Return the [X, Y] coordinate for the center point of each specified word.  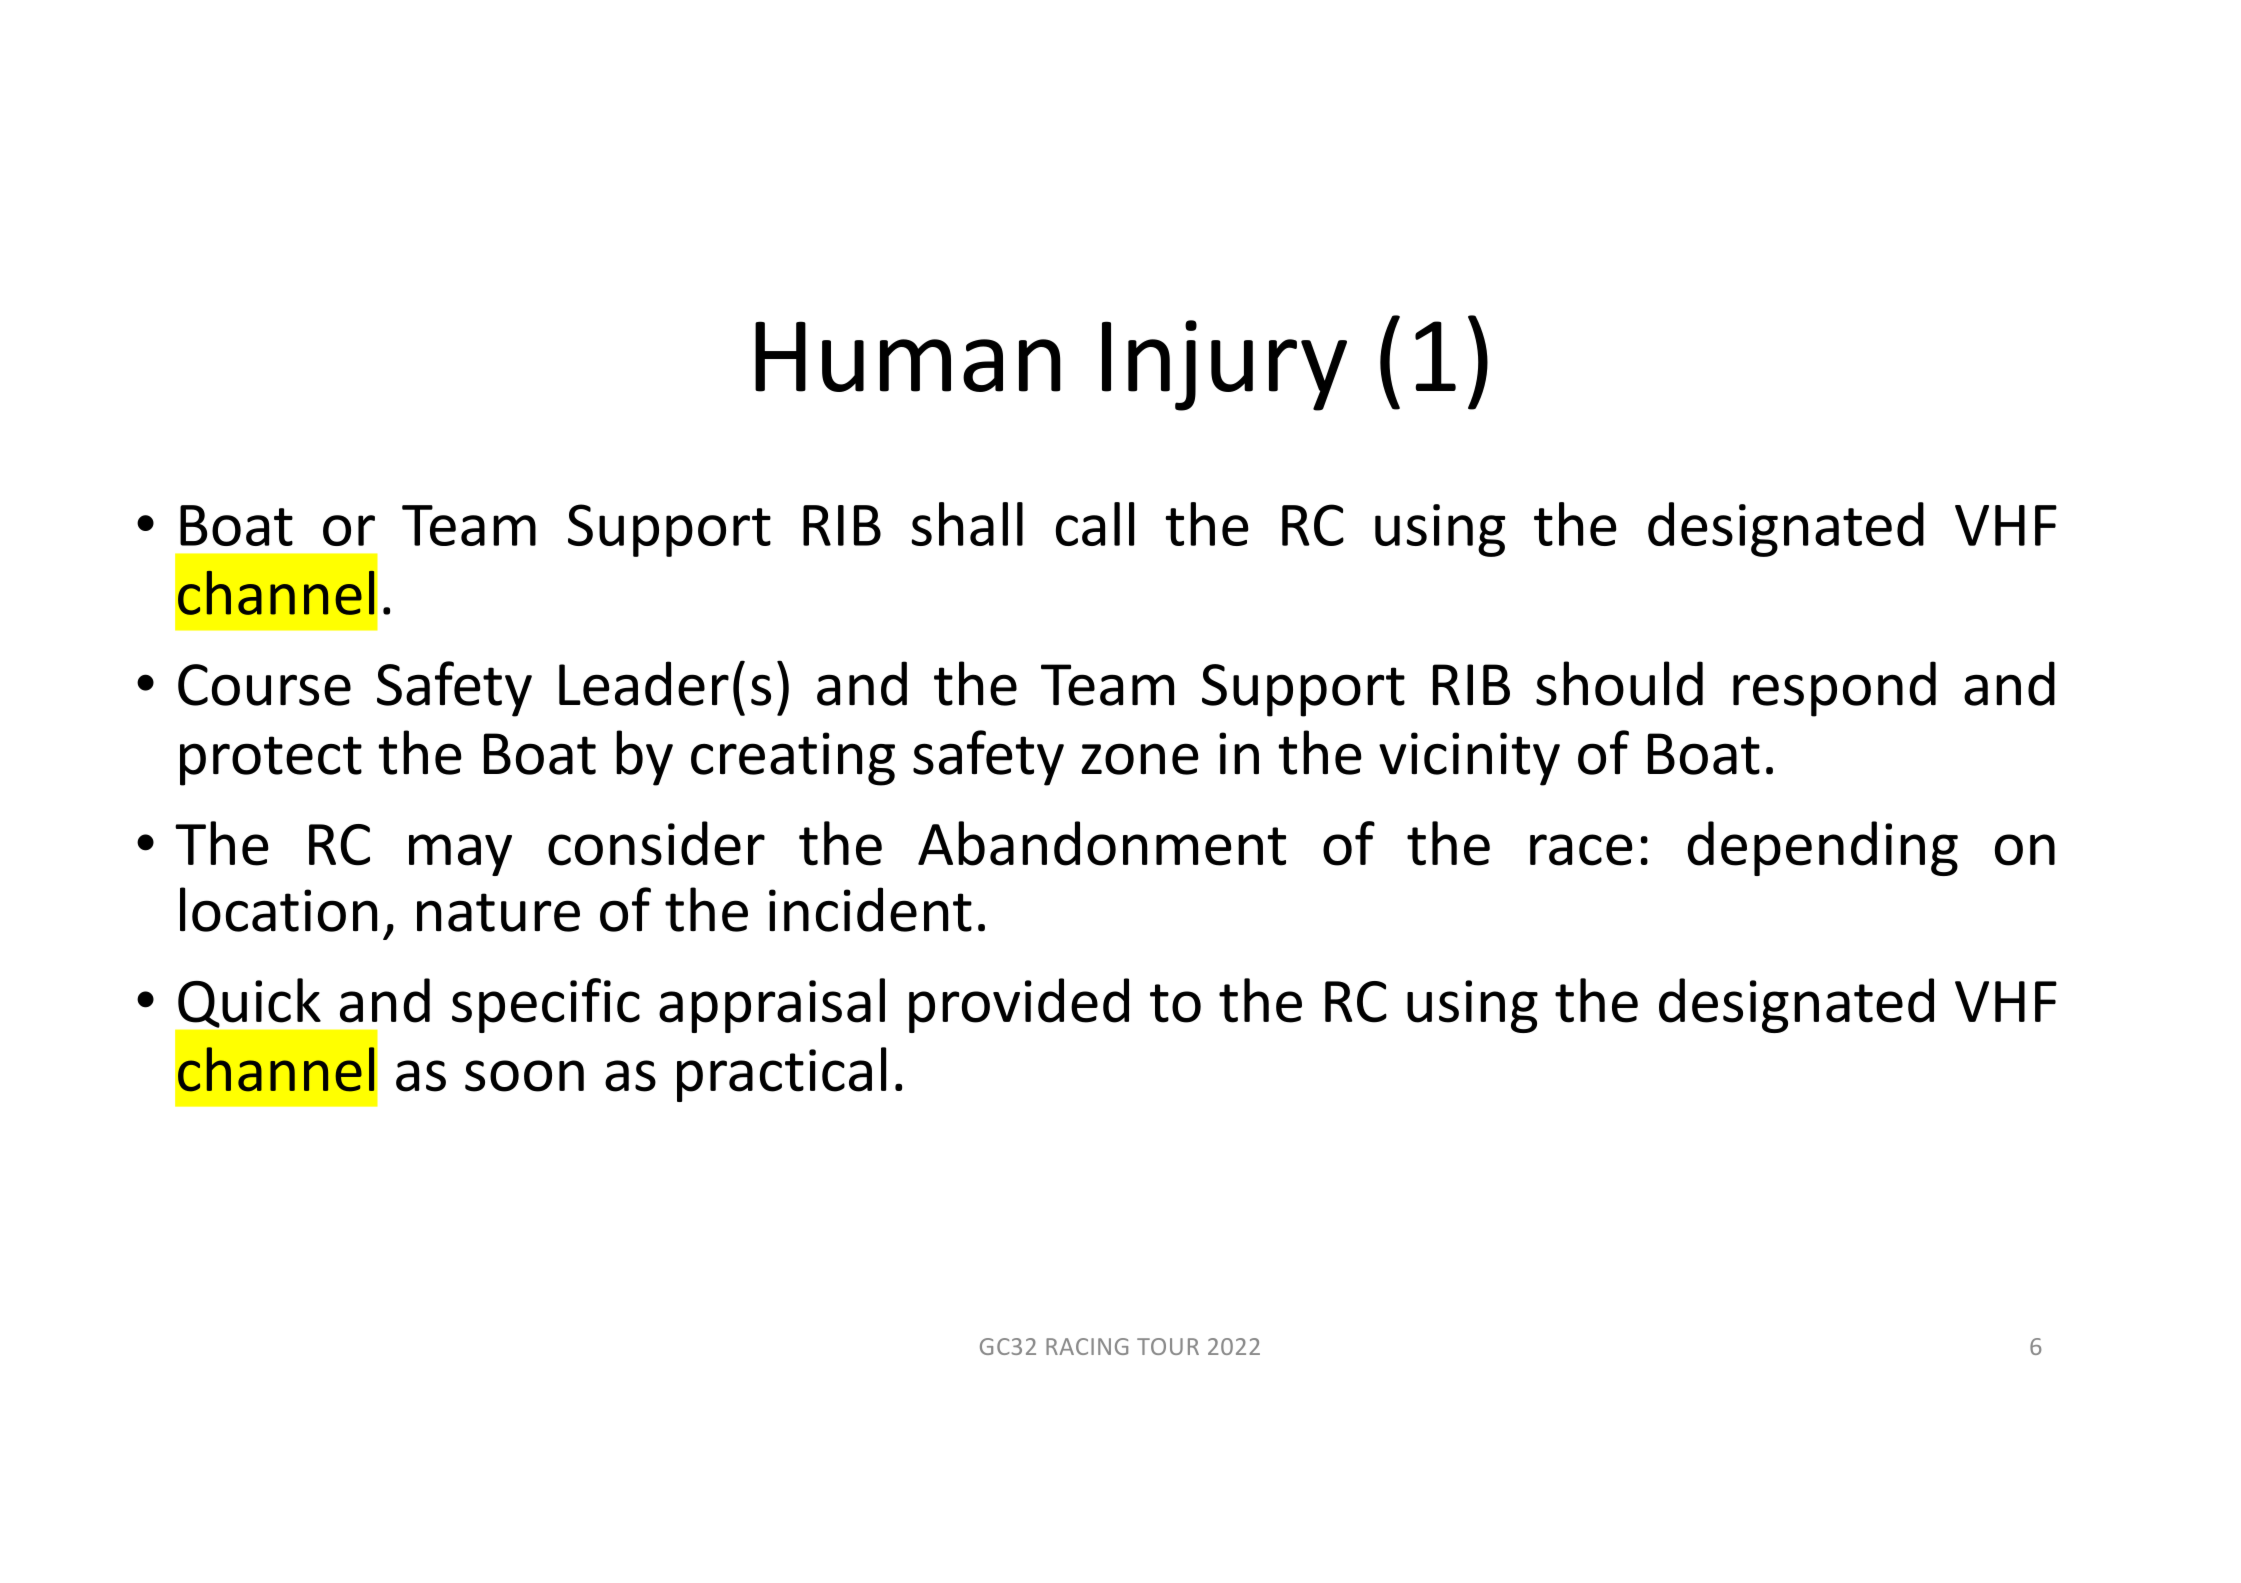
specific [546, 1005]
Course [264, 685]
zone [1140, 759]
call [1095, 524]
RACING [1087, 1346]
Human [908, 356]
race [1581, 850]
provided [1019, 1005]
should [1619, 683]
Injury [1224, 365]
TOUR [1168, 1346]
